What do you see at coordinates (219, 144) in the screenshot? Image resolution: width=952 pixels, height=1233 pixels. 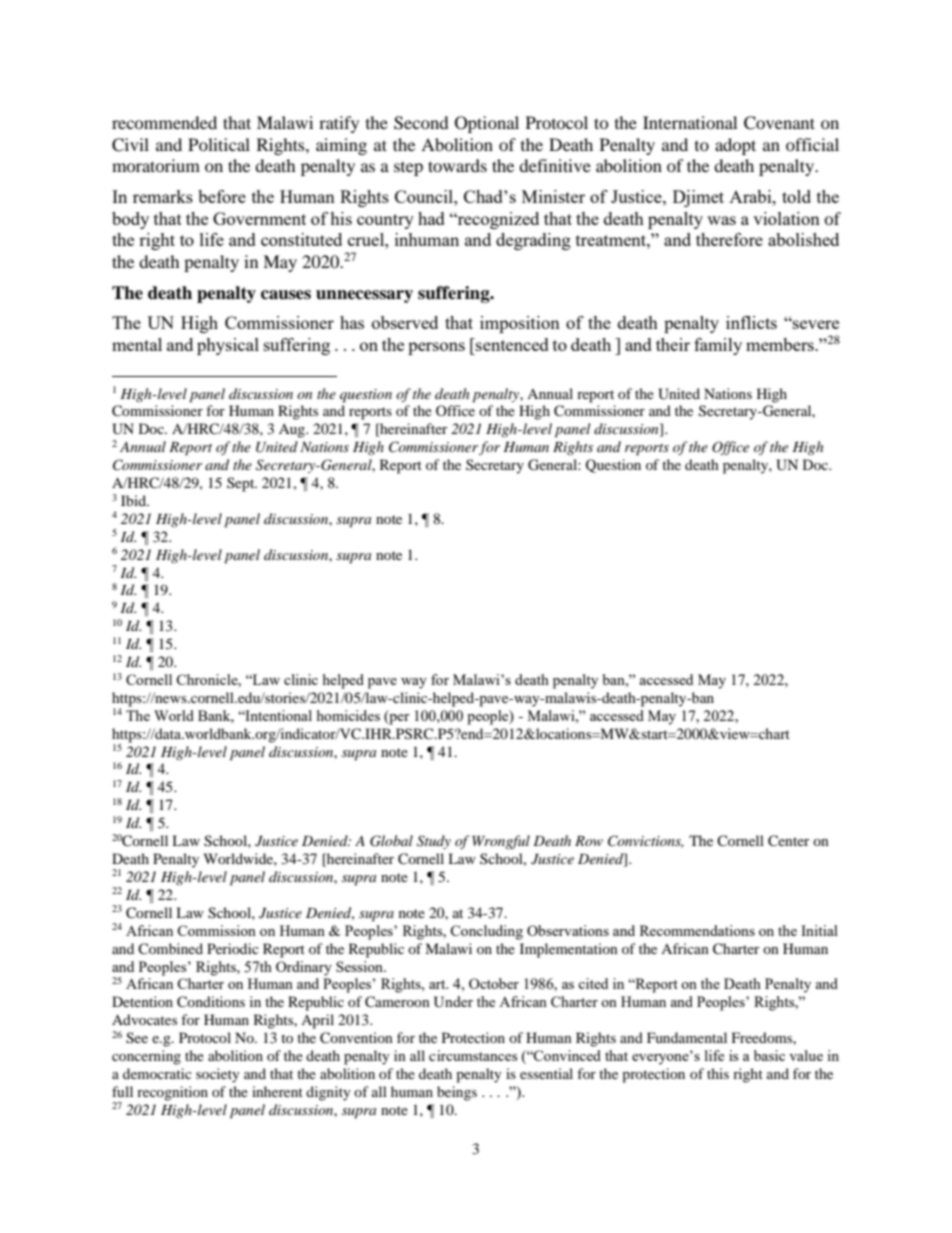 I see `Political` at bounding box center [219, 144].
